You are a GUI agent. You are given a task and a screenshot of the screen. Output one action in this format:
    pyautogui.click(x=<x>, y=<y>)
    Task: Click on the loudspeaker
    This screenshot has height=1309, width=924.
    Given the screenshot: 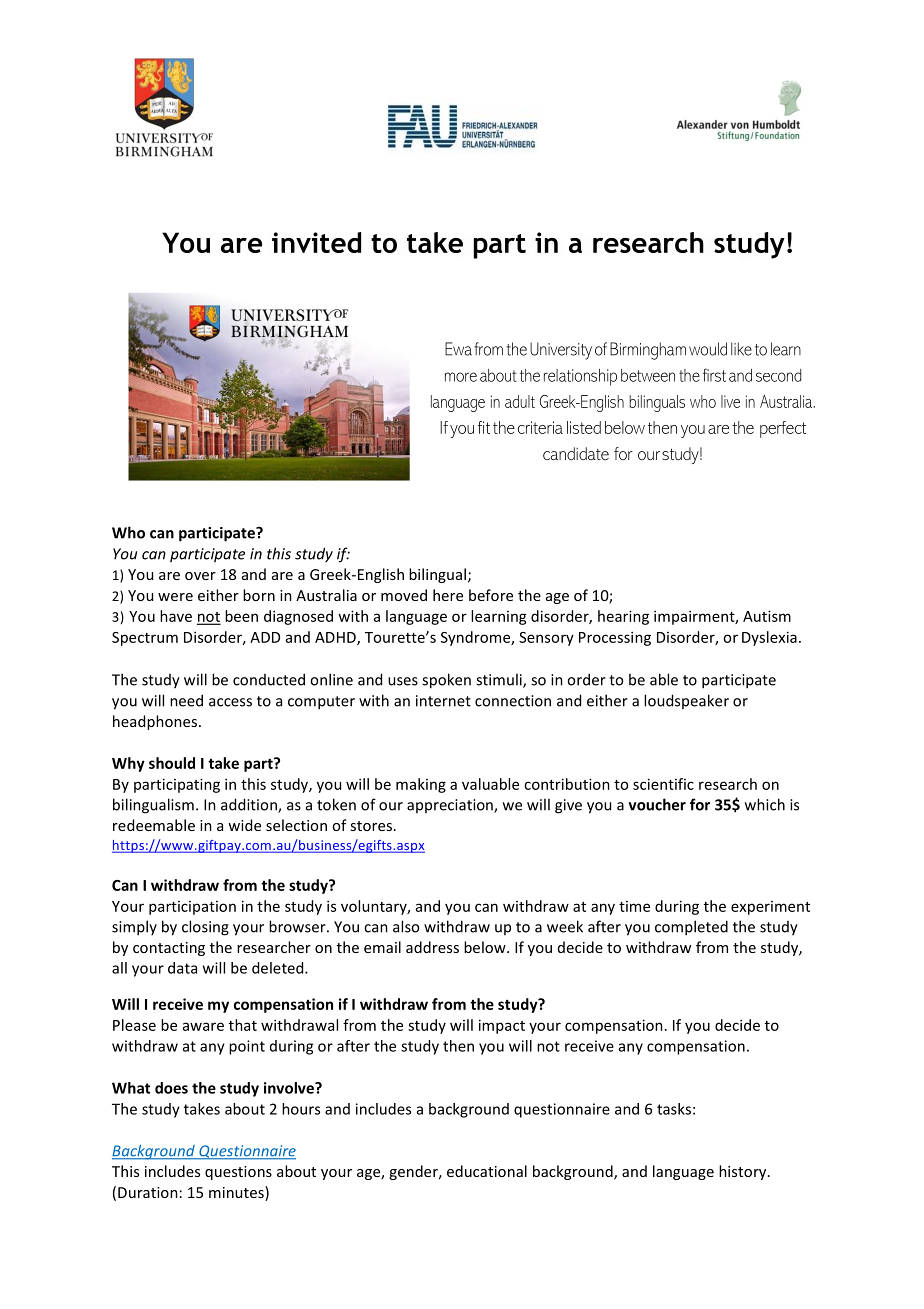 What is the action you would take?
    pyautogui.click(x=686, y=701)
